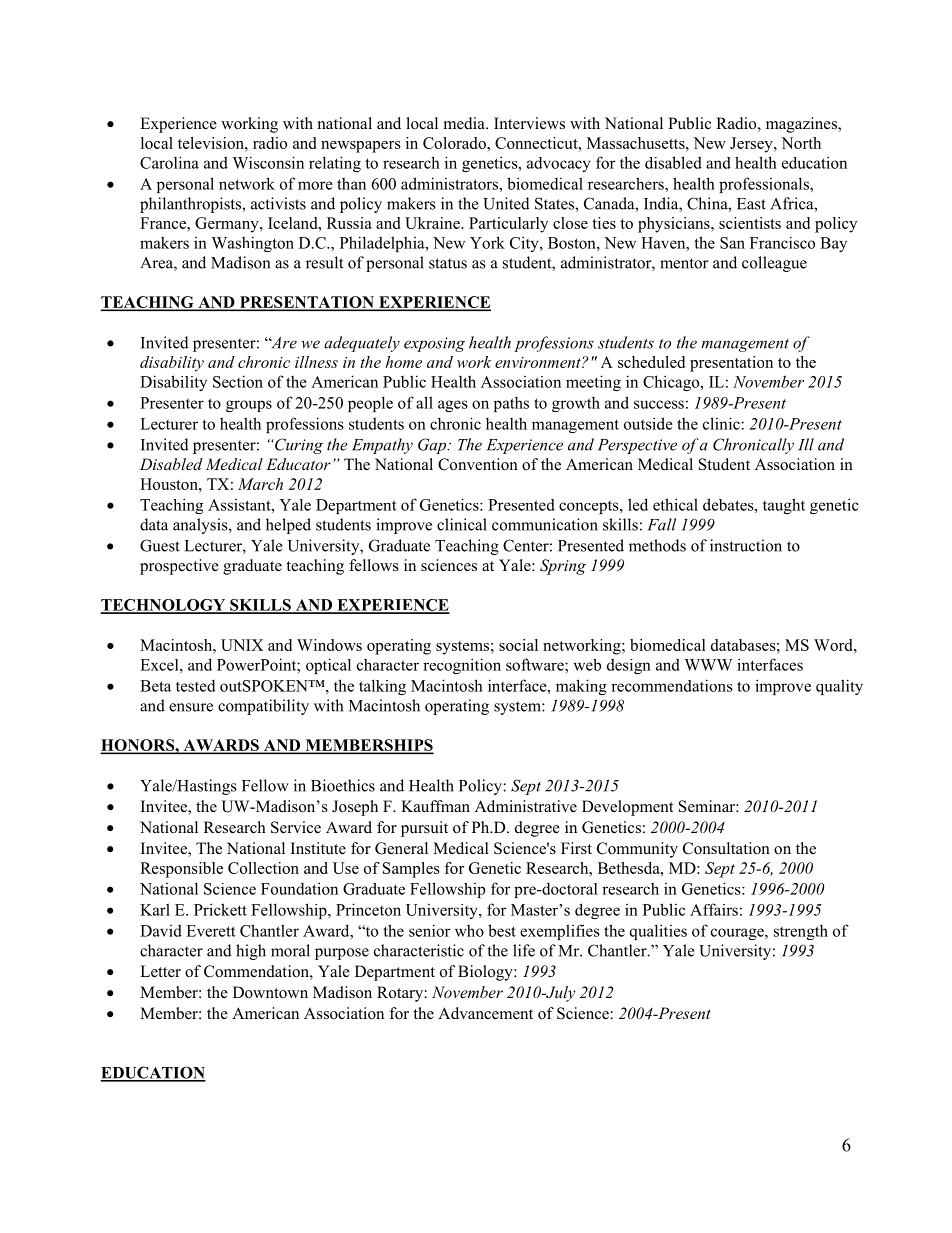  What do you see at coordinates (746, 545) in the image?
I see `instruction` at bounding box center [746, 545].
